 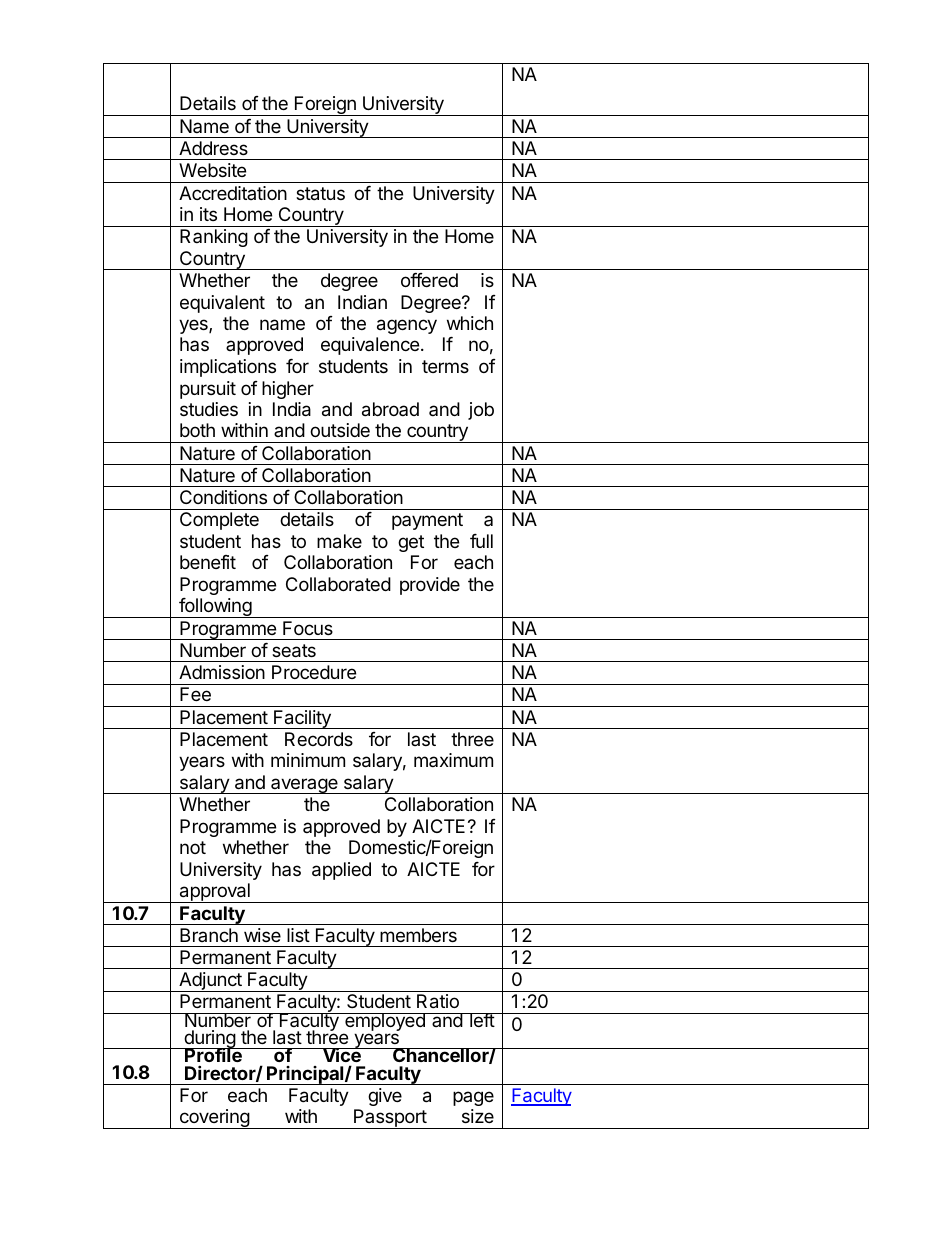 What do you see at coordinates (214, 1119) in the page?
I see `covering` at bounding box center [214, 1119].
